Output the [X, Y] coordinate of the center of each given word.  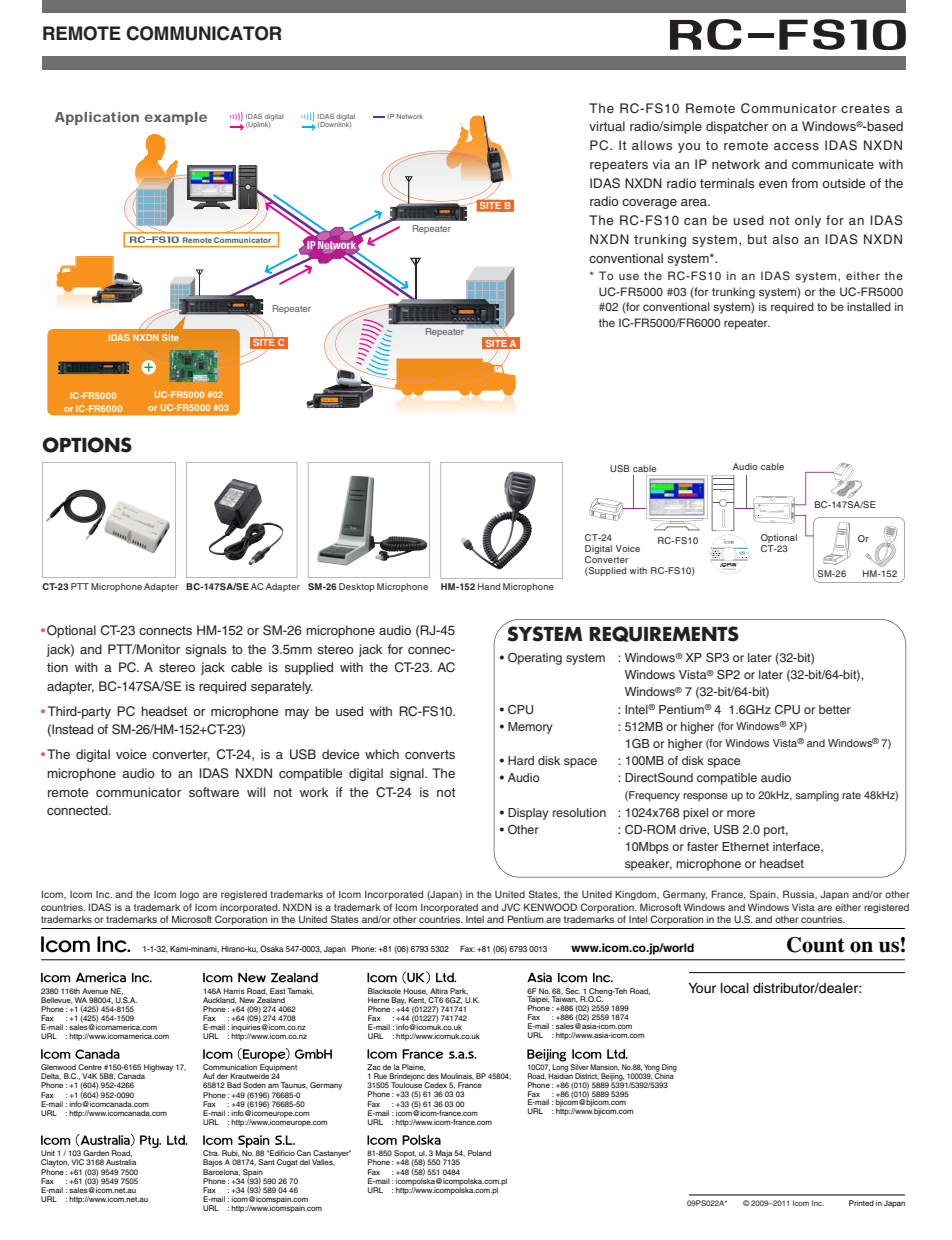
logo [189, 896]
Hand [489, 586]
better [835, 709]
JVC [510, 907]
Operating [535, 659]
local [735, 988]
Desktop [357, 587]
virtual [607, 126]
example [176, 118]
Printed [861, 1203]
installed [869, 306]
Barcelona [221, 1171]
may [297, 714]
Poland [479, 1153]
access [796, 146]
